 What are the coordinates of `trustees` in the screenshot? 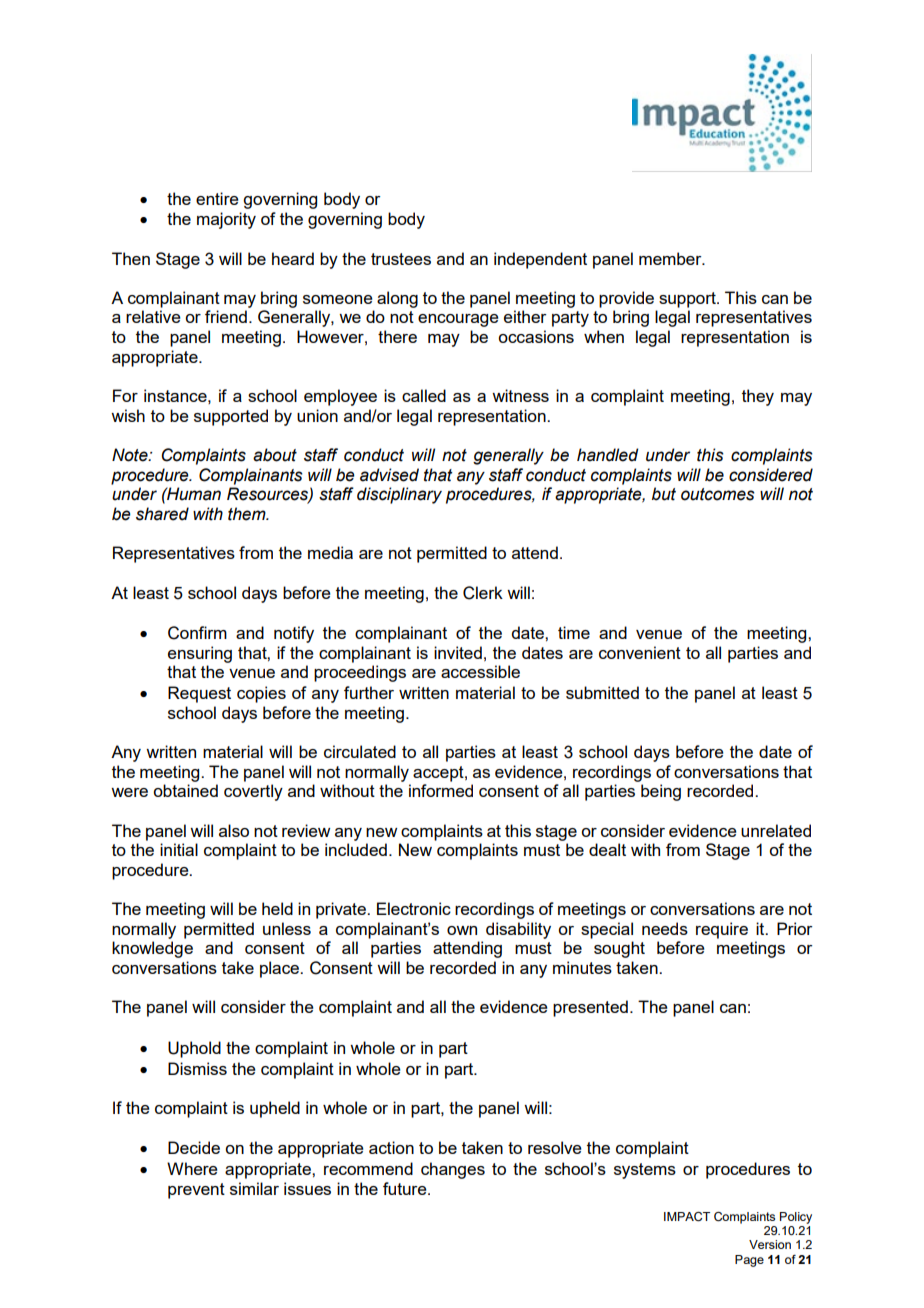 It's located at (401, 259).
